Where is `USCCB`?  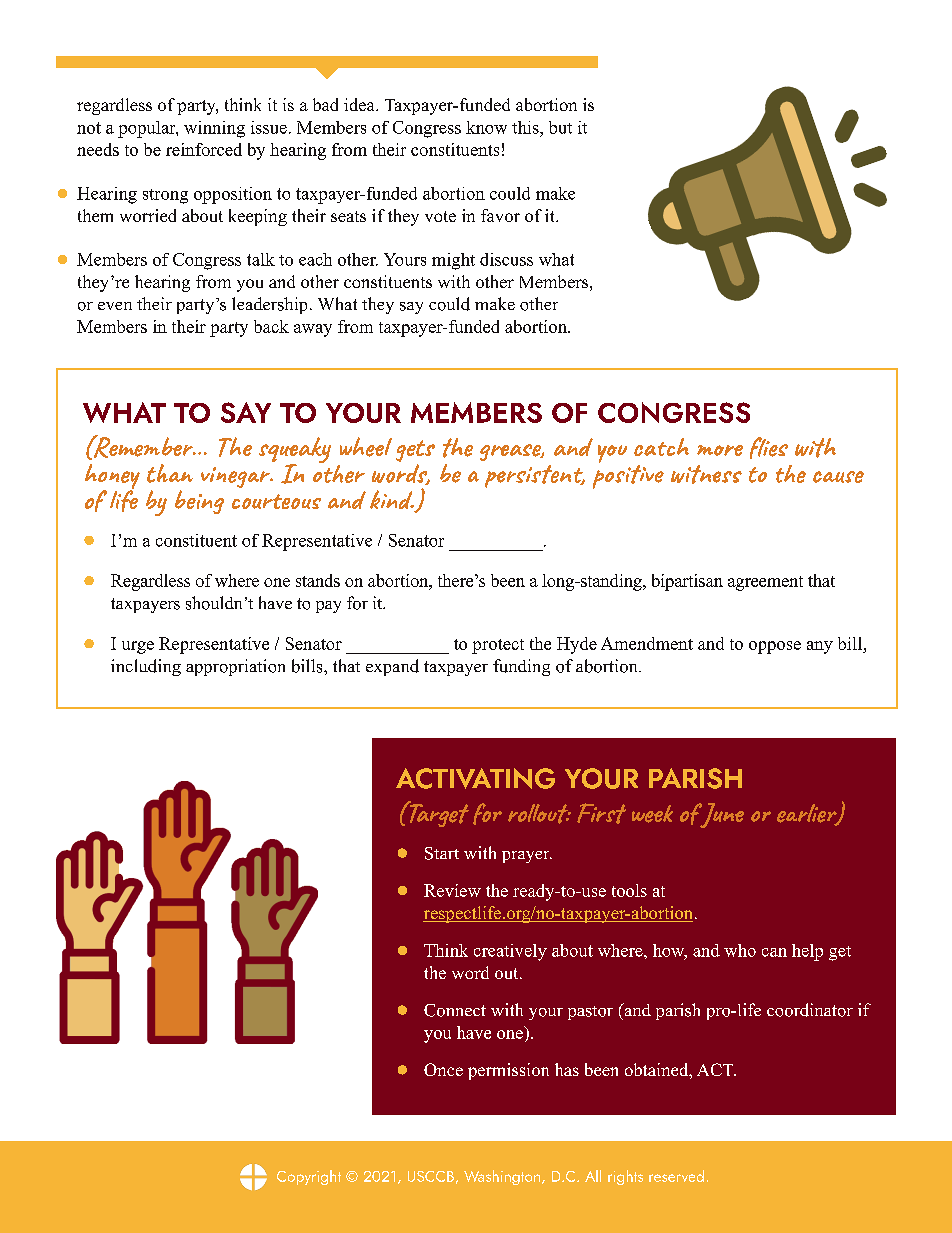
USCCB is located at coordinates (431, 1176).
